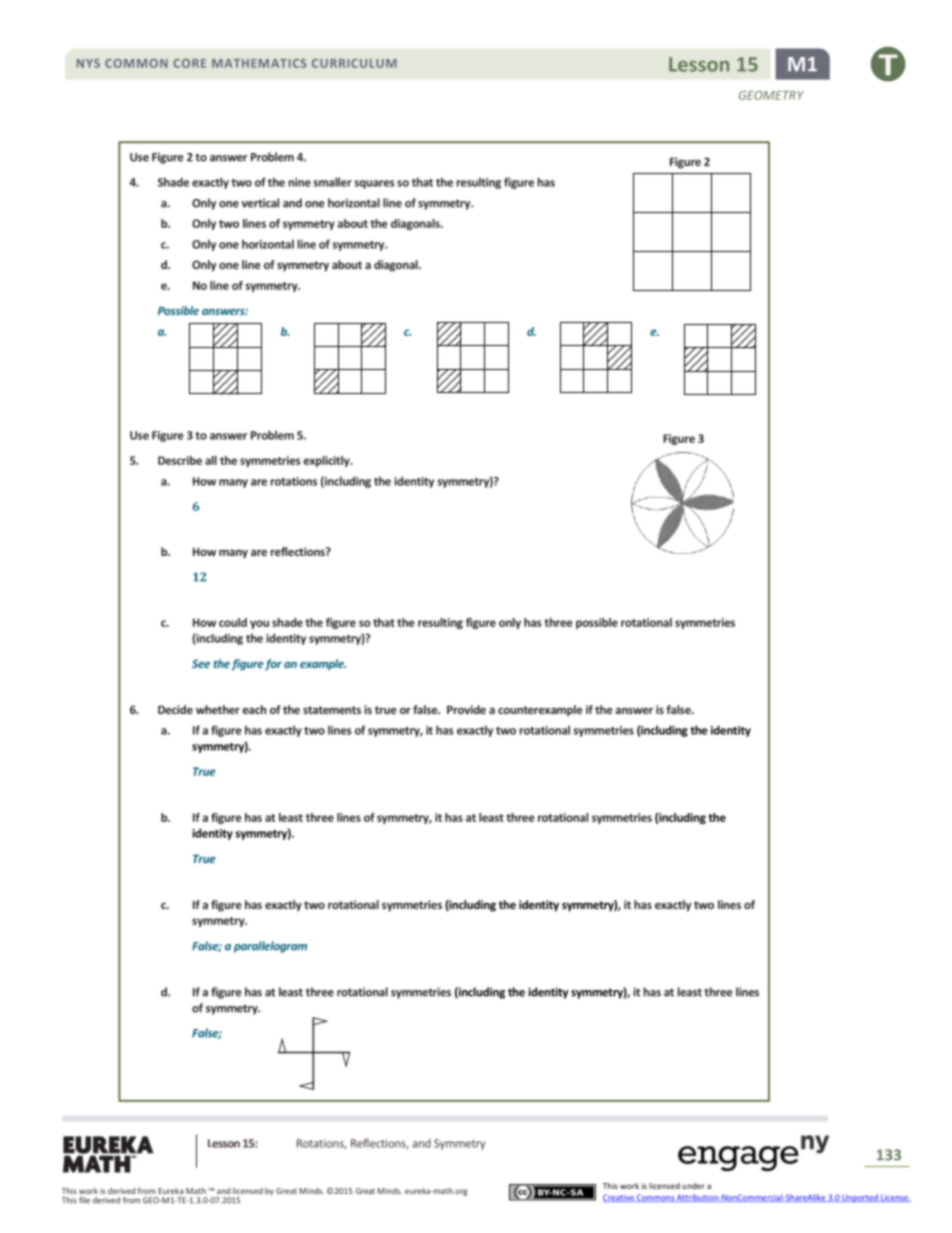  Describe the element at coordinates (619, 1198) in the screenshot. I see `Creative` at that location.
